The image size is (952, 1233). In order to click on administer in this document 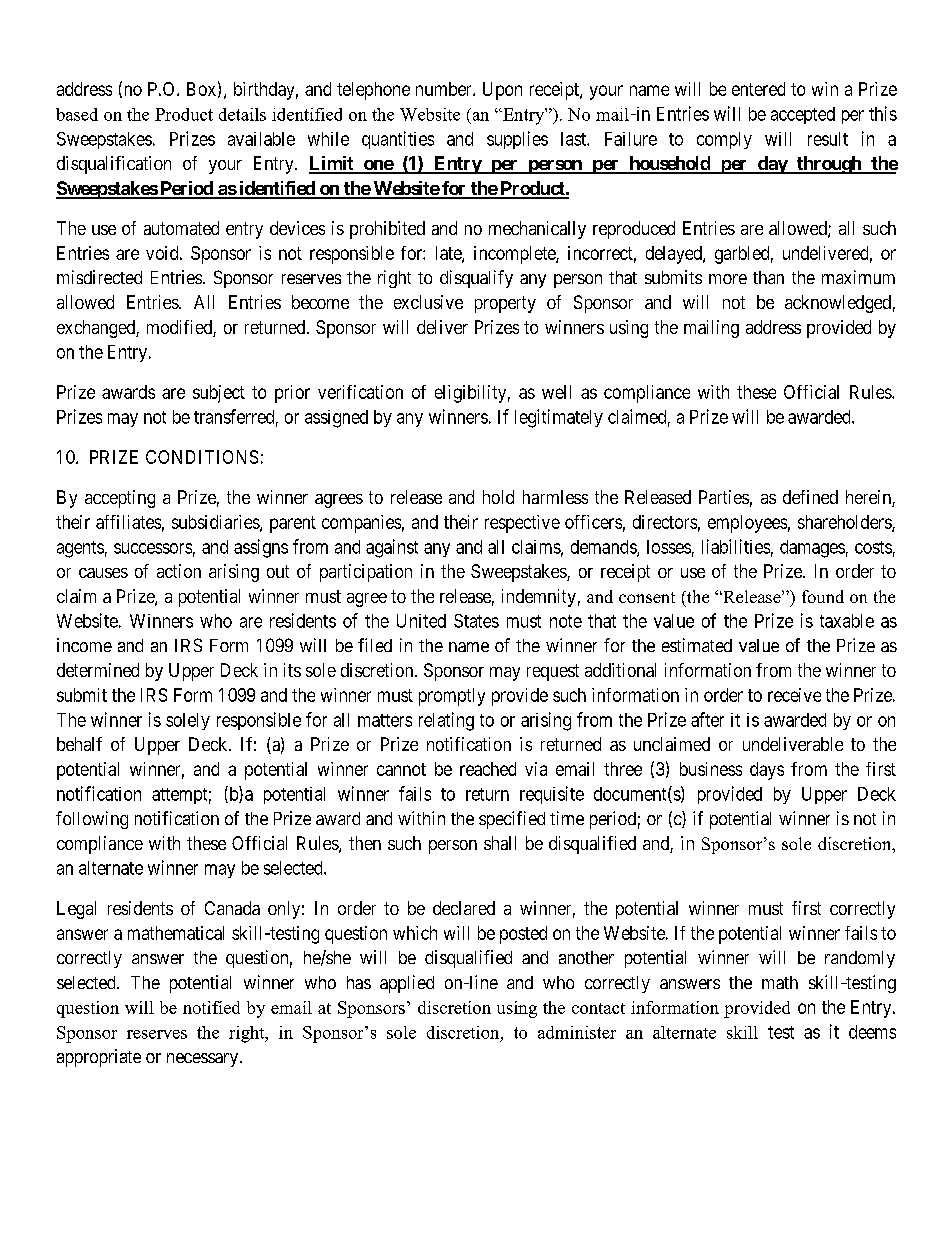, I will do `click(577, 1032)`.
